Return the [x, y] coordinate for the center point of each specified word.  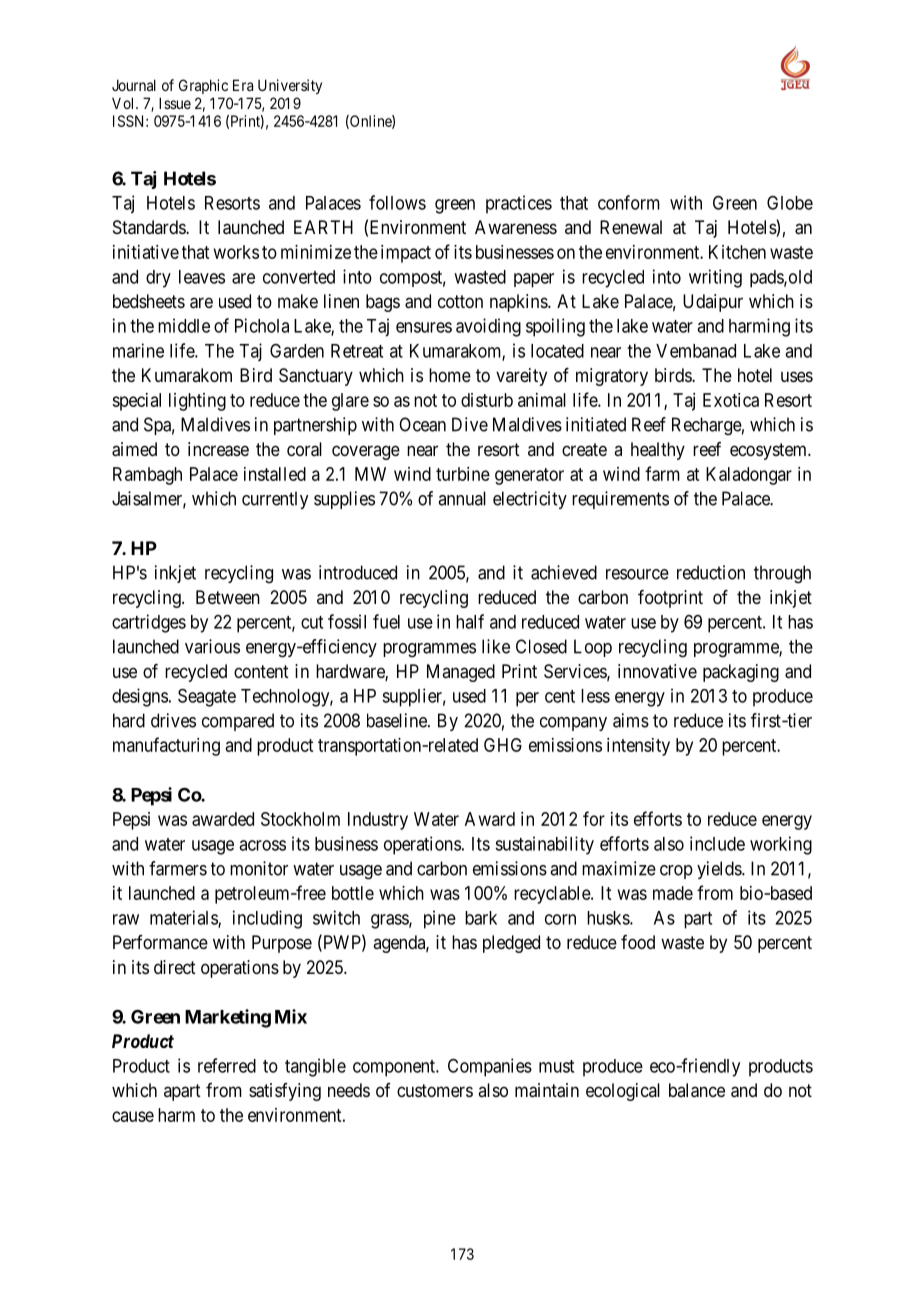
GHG [503, 745]
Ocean [422, 424]
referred [227, 1065]
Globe [790, 203]
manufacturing [166, 746]
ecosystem [769, 451]
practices [519, 204]
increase [218, 449]
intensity [638, 747]
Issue [175, 103]
